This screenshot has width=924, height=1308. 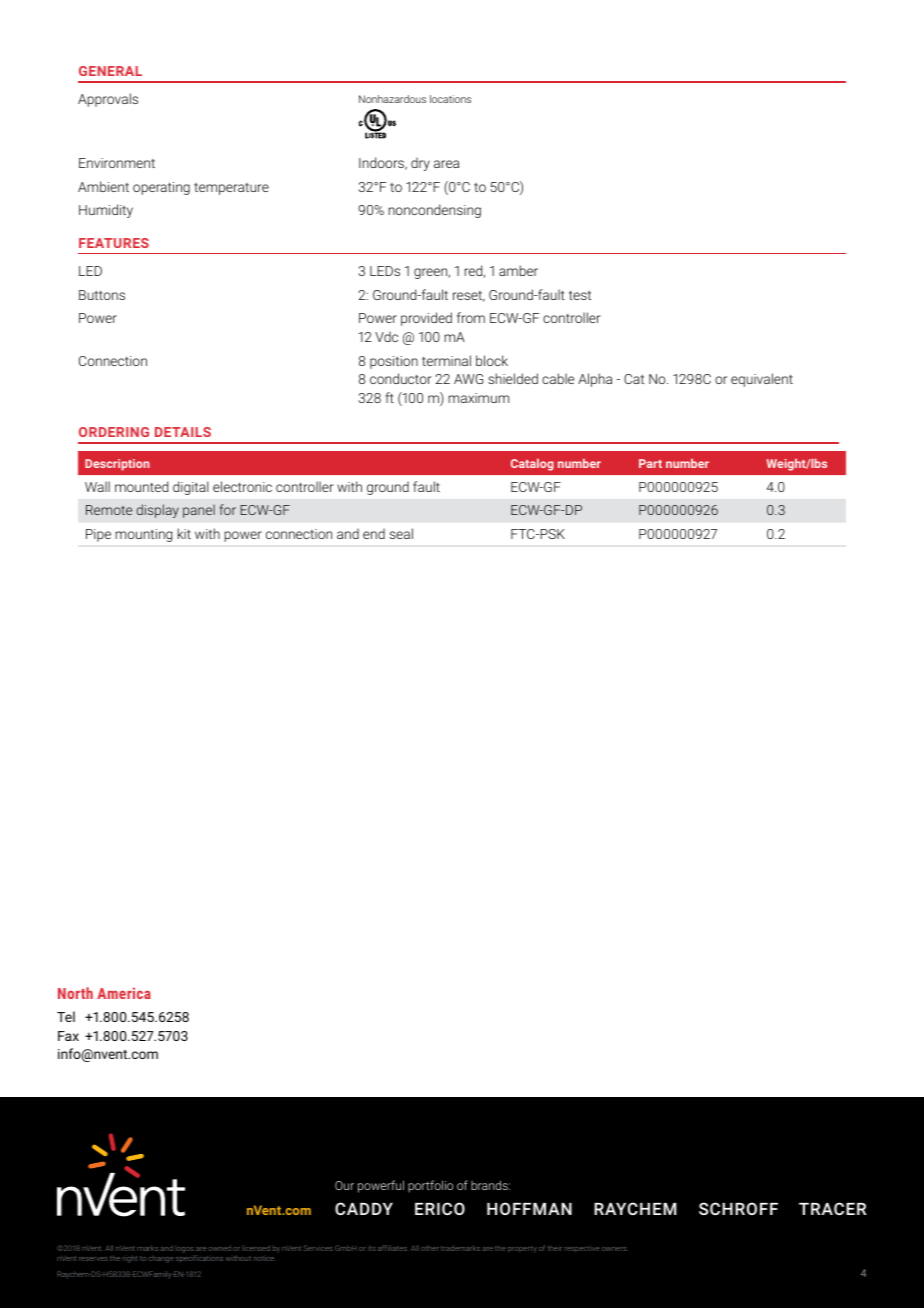 I want to click on seal, so click(x=401, y=533).
